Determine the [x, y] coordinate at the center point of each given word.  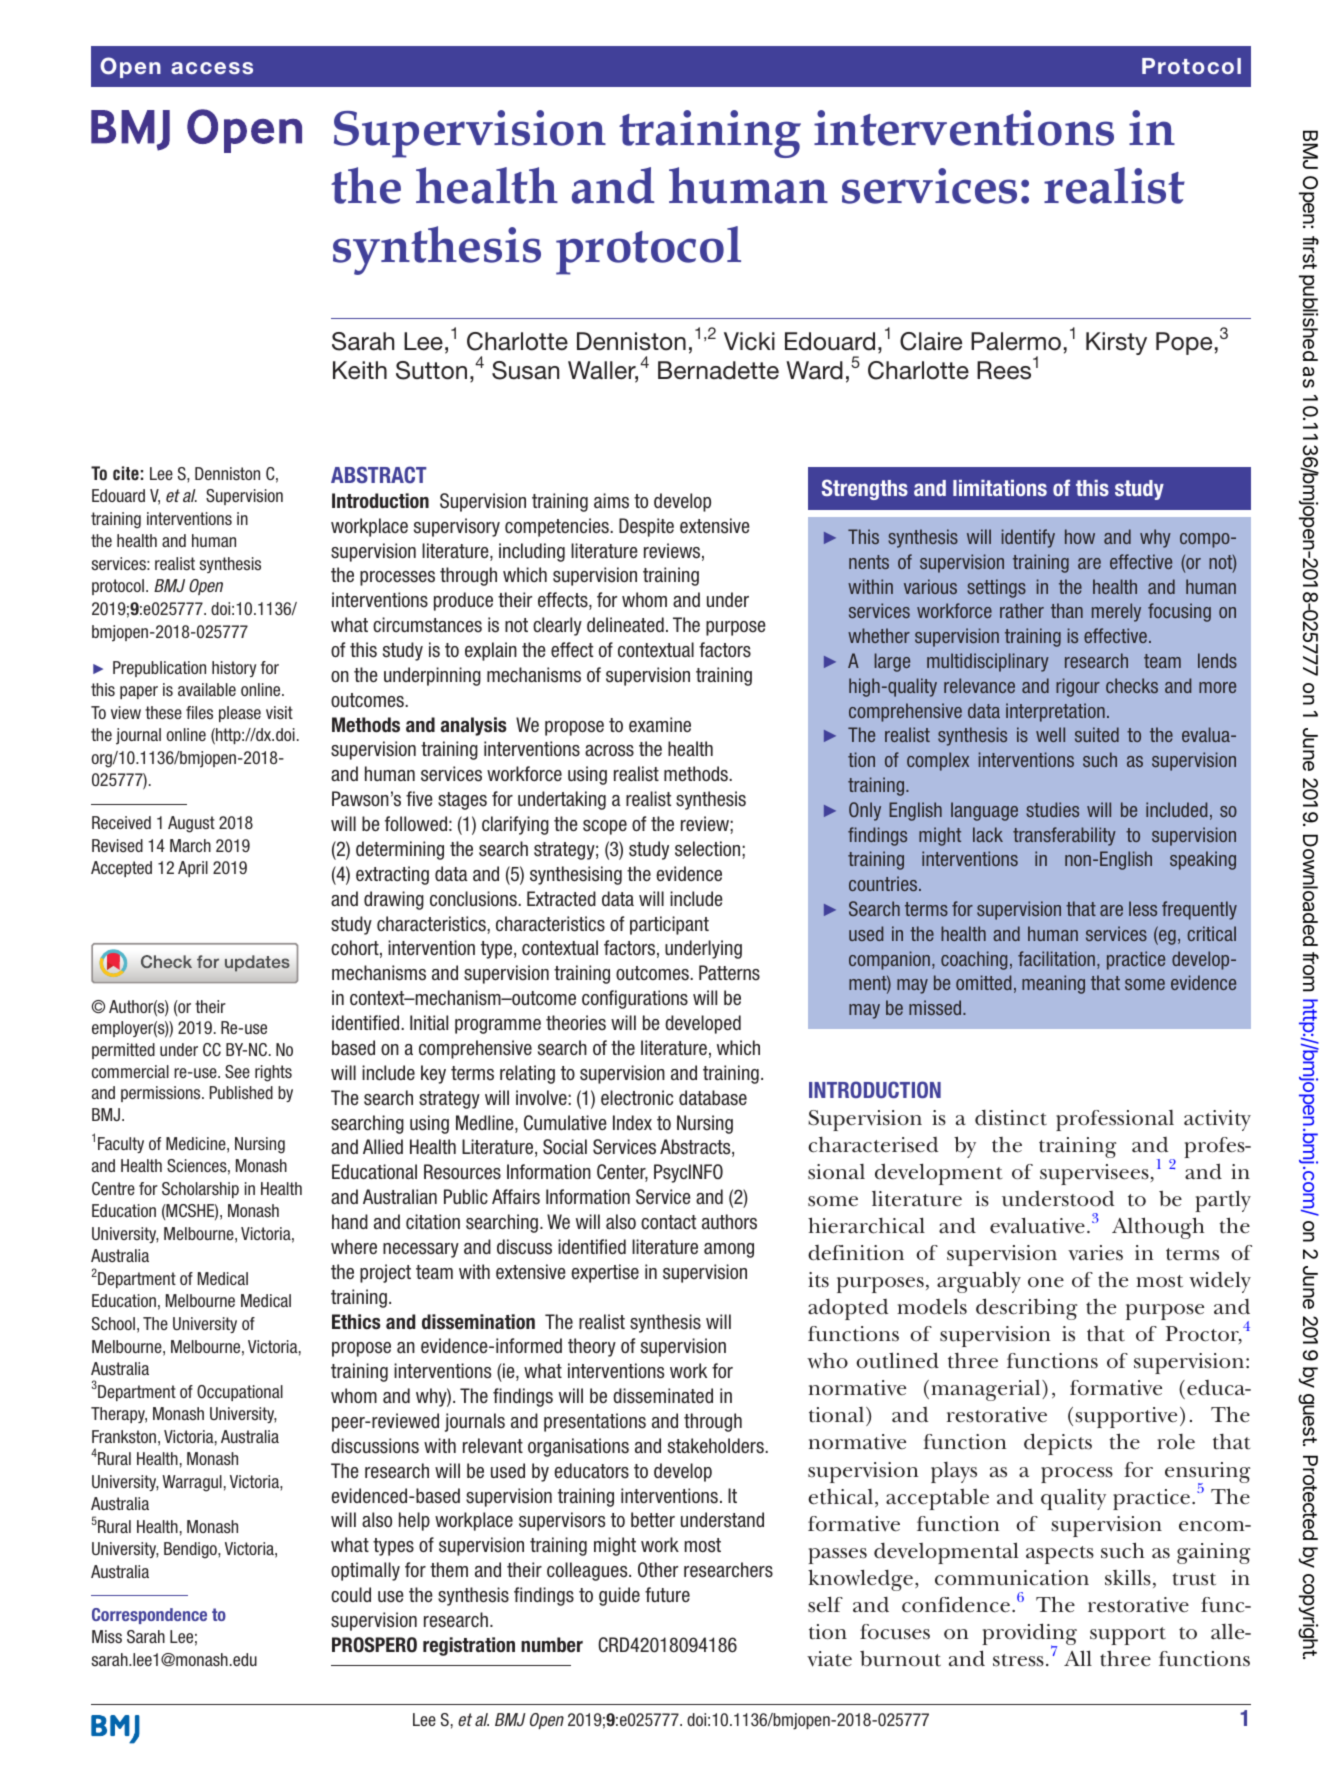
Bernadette [718, 370]
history [234, 669]
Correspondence [149, 1616]
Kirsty [1116, 343]
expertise [605, 1273]
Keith [360, 370]
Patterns [729, 973]
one [1046, 1282]
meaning [1053, 984]
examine [660, 724]
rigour [1078, 687]
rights [273, 1073]
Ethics [356, 1322]
